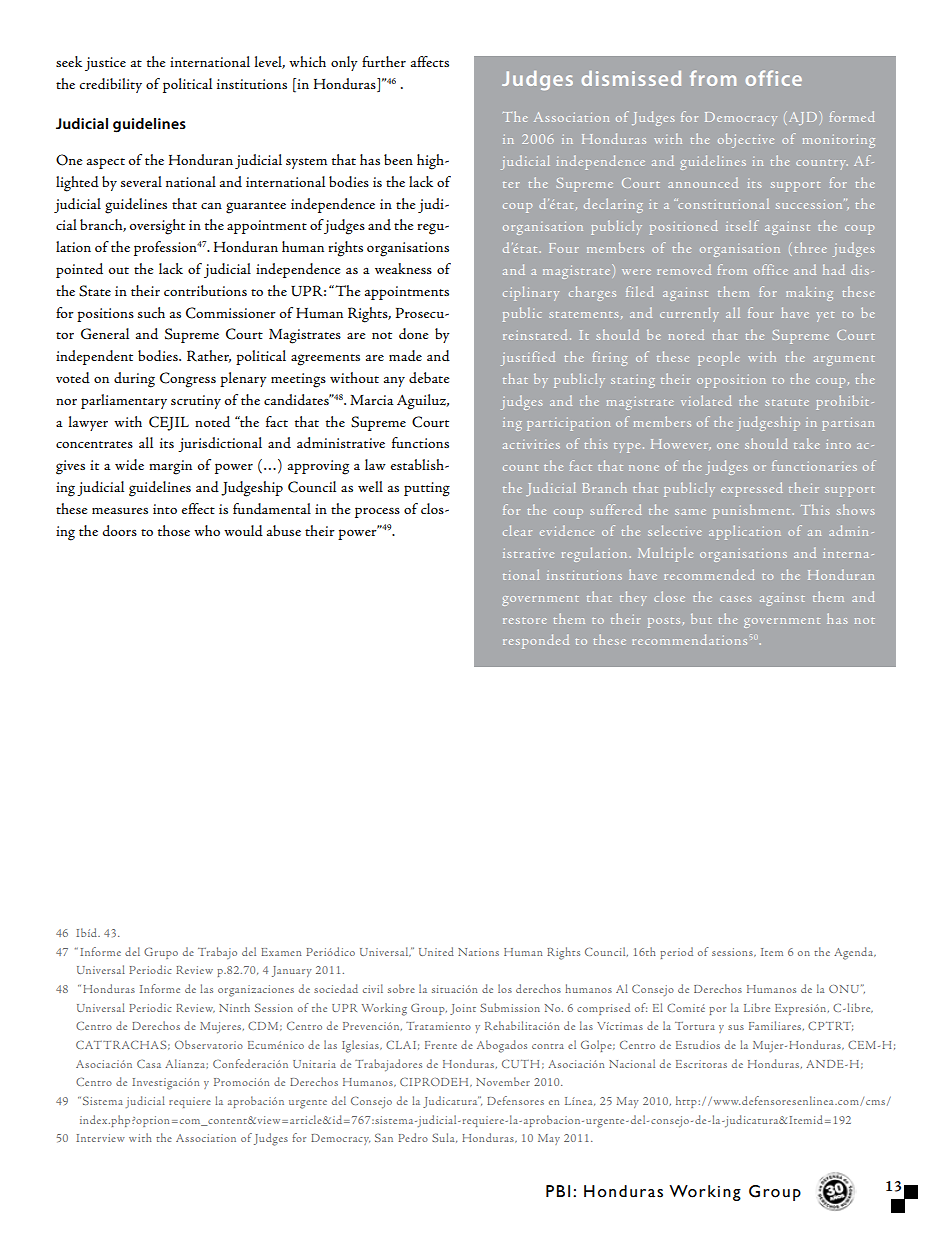 This screenshot has height=1233, width=952. Describe the element at coordinates (174, 530) in the screenshot. I see `those` at that location.
